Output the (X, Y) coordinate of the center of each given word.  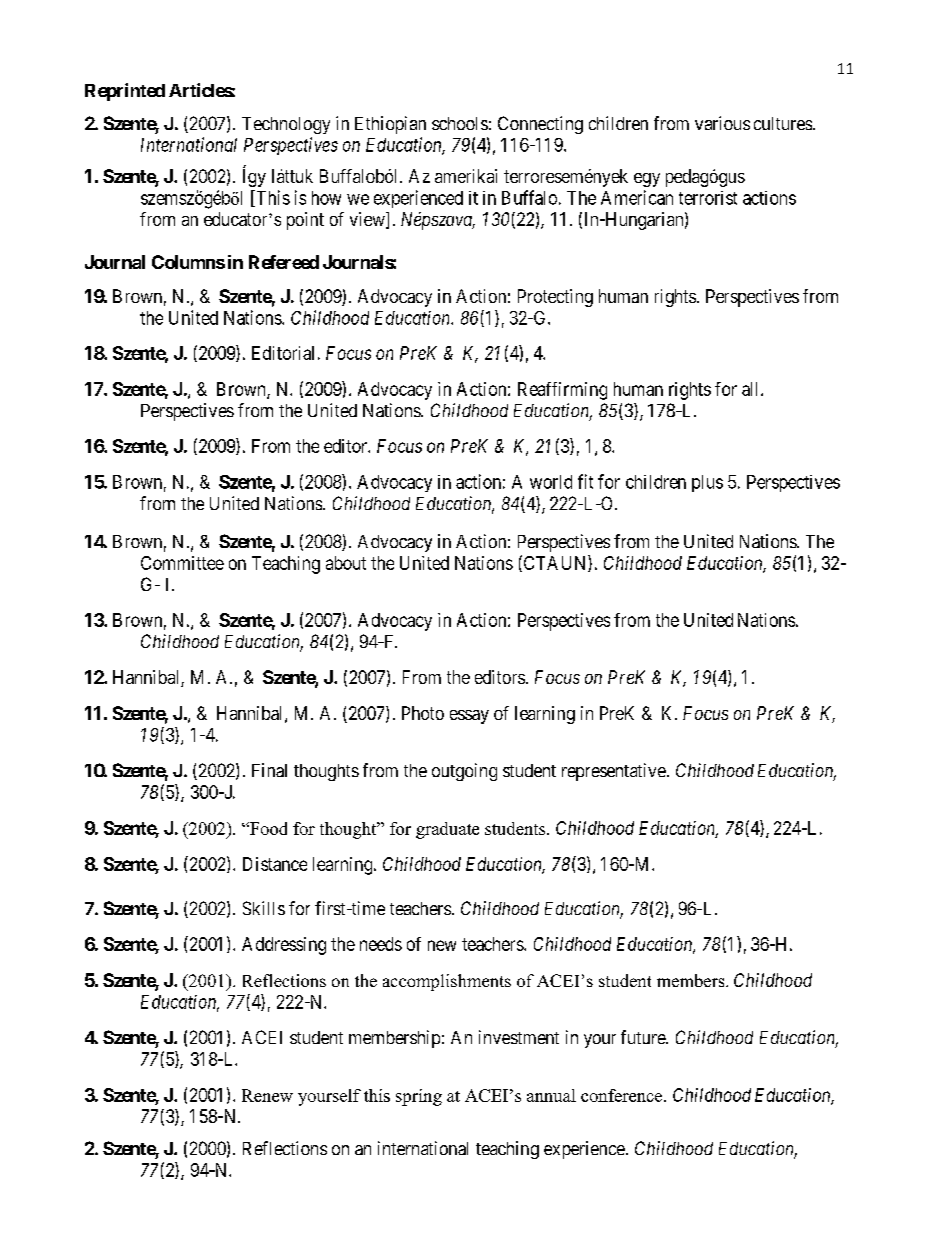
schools (460, 123)
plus (707, 483)
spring (419, 1097)
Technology (286, 125)
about (346, 563)
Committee (182, 563)
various (722, 123)
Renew (267, 1095)
